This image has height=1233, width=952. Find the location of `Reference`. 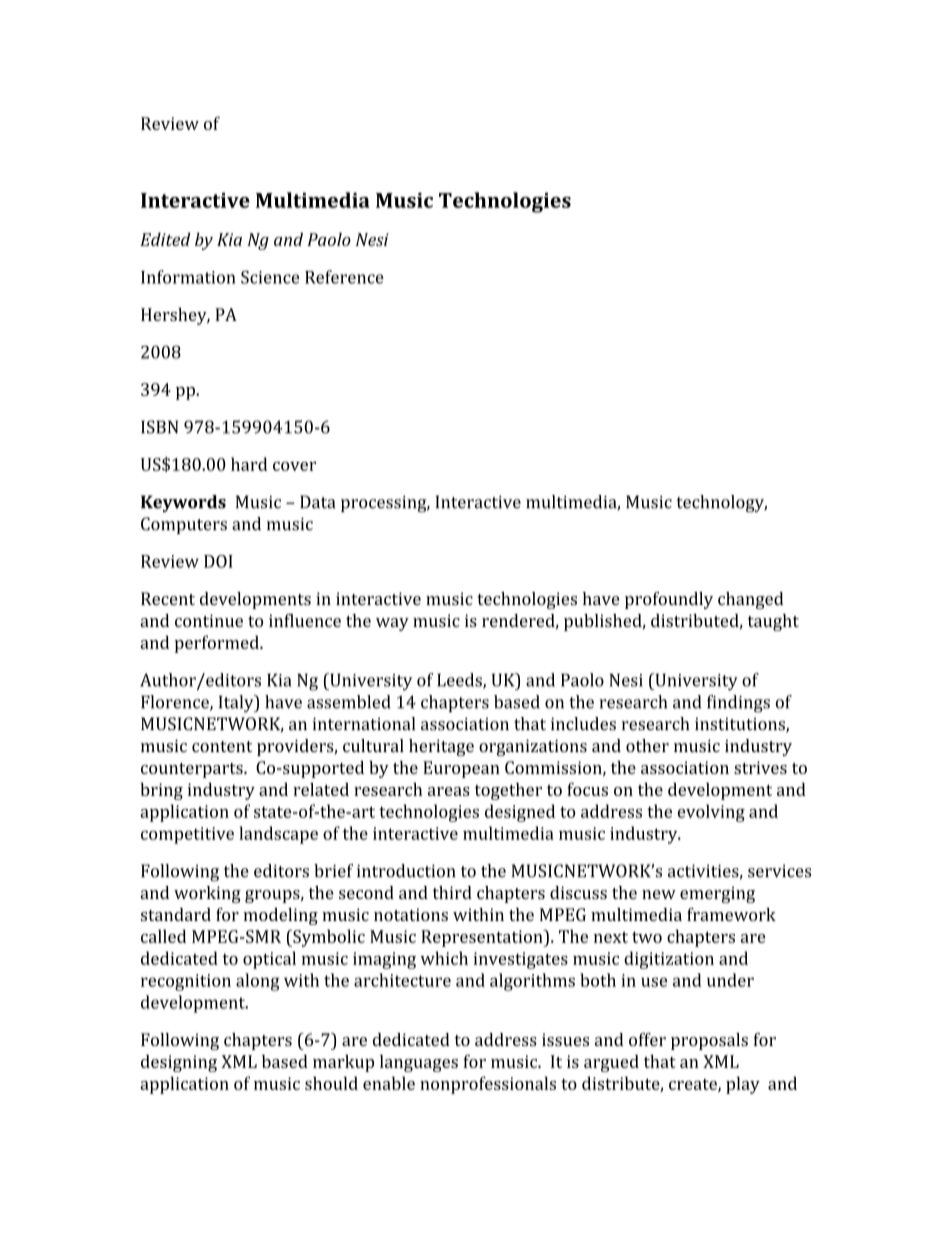

Reference is located at coordinates (344, 277).
